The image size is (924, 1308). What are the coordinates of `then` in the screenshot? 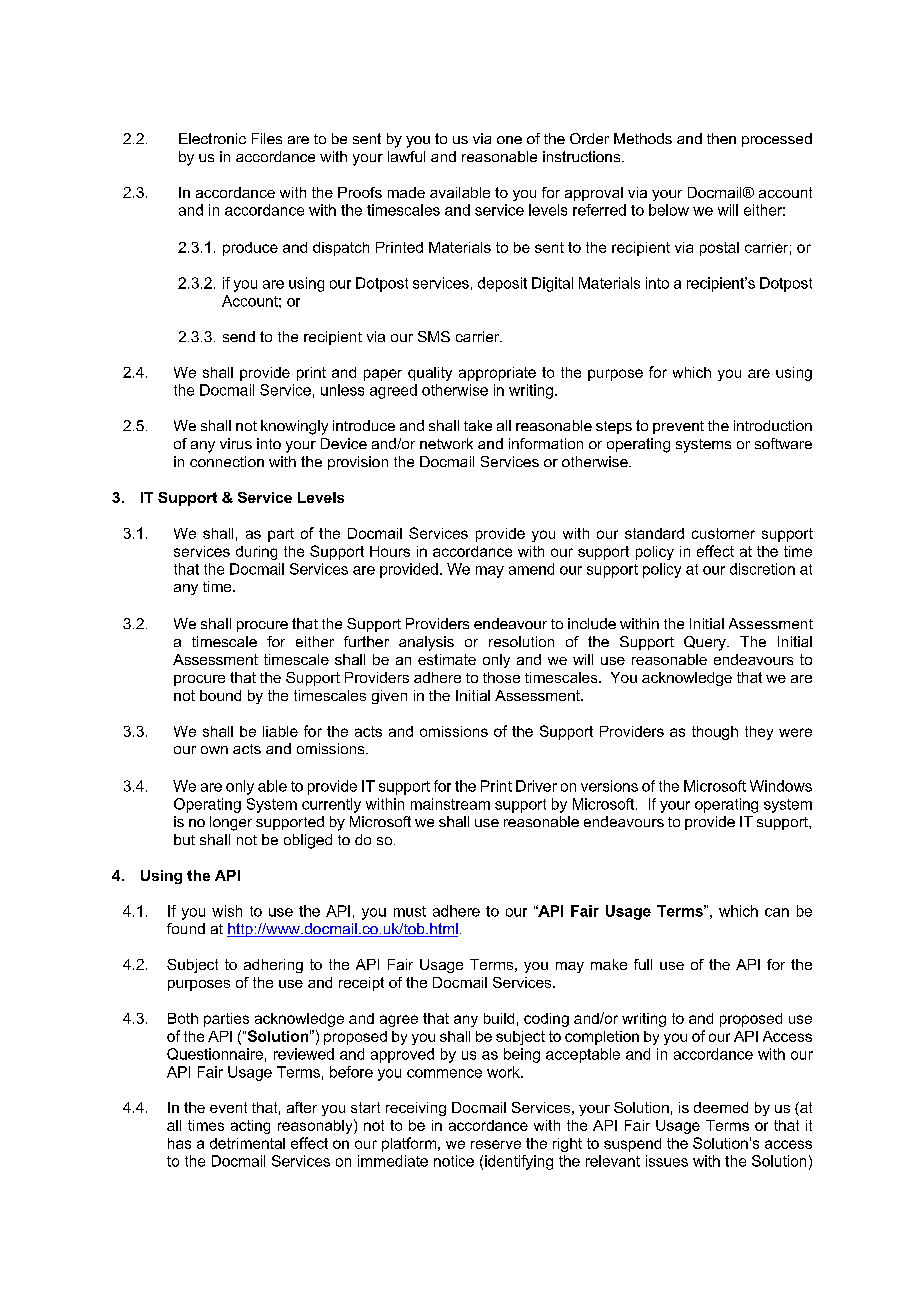 It's located at (721, 138).
